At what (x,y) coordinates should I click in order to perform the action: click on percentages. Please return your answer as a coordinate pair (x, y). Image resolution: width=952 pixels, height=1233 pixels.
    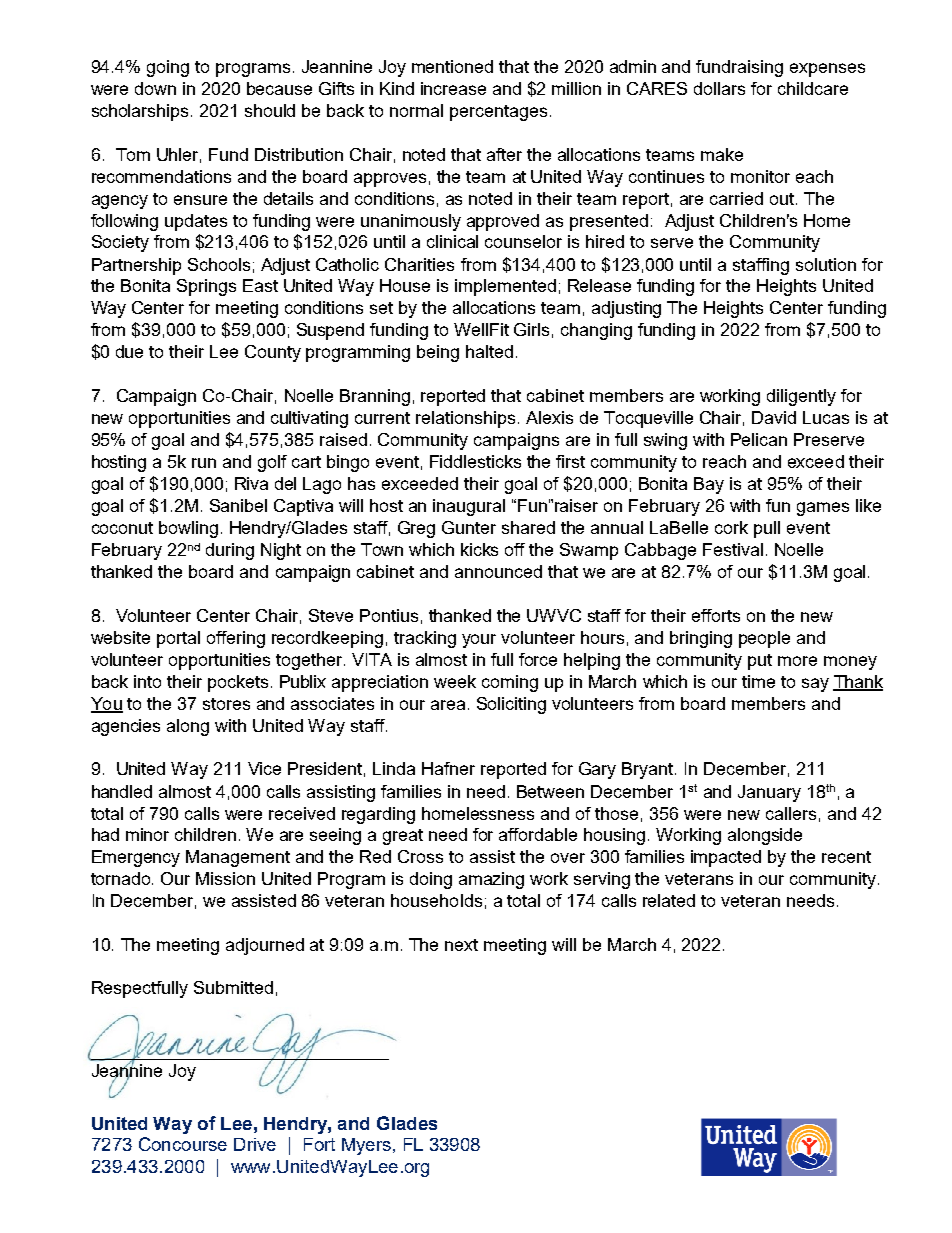
    Looking at the image, I should click on (498, 113).
